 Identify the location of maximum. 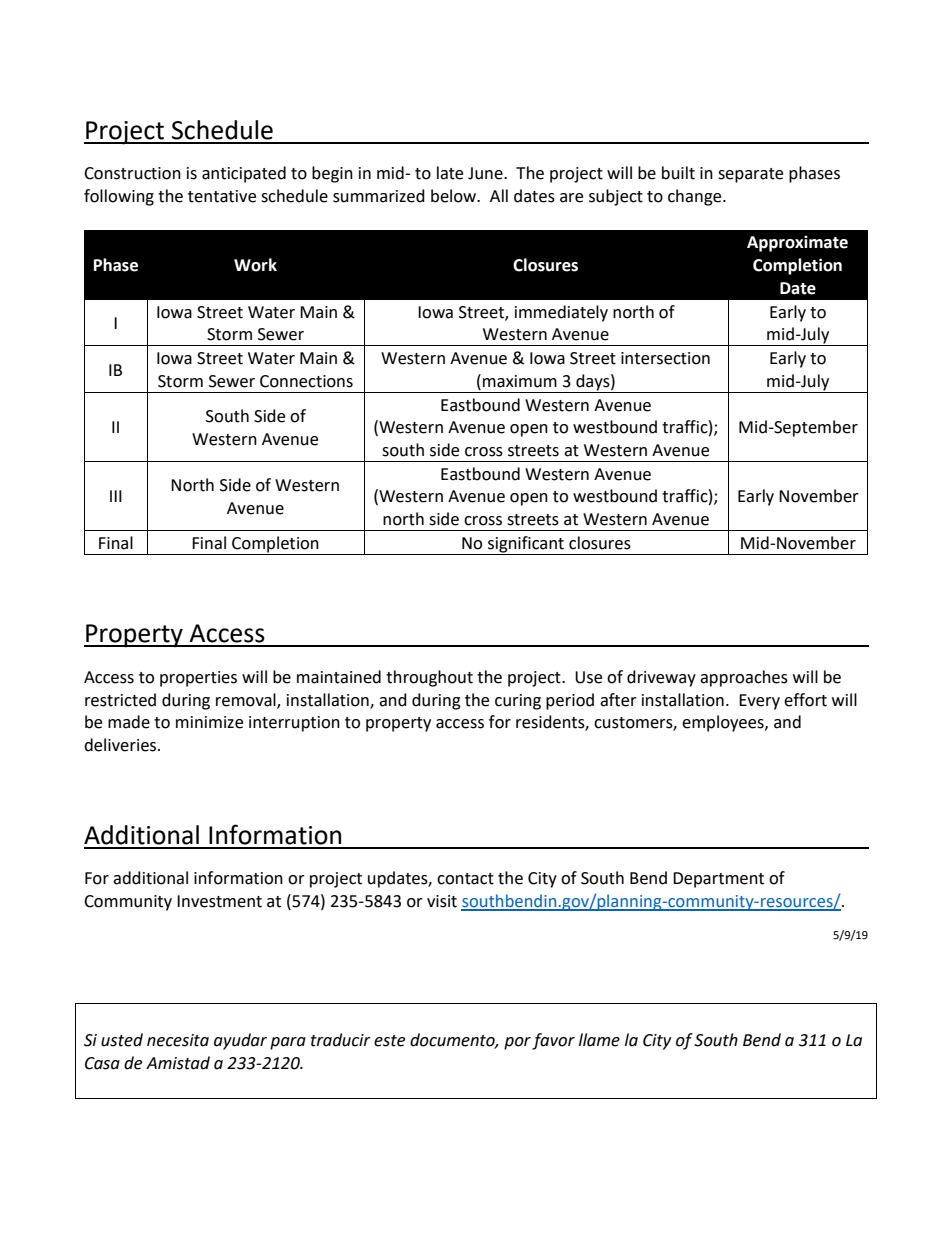
(520, 381).
